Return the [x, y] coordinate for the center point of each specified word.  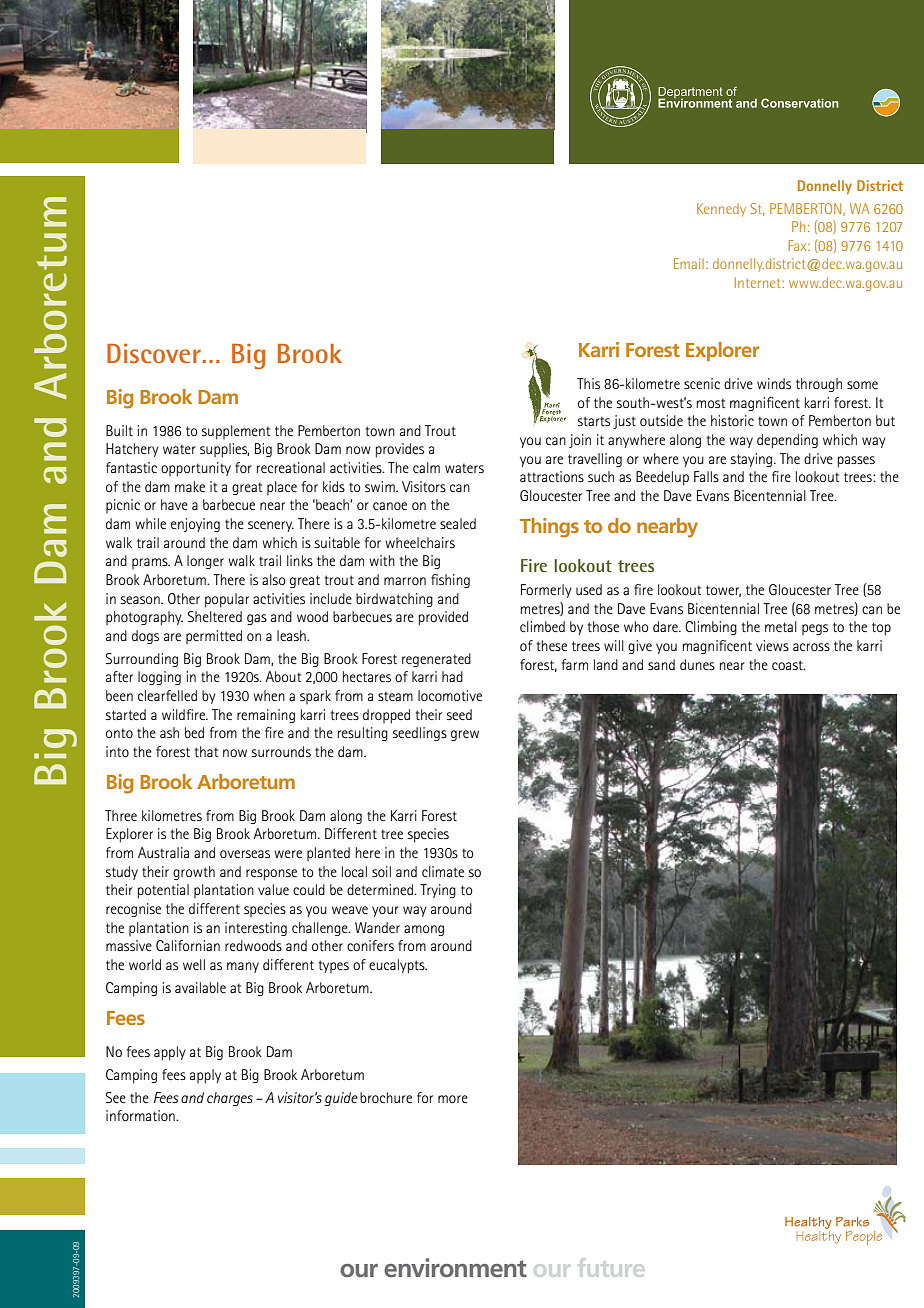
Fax [799, 245]
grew [465, 735]
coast [788, 665]
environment [455, 1267]
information [141, 1115]
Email [689, 263]
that [206, 751]
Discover [154, 353]
